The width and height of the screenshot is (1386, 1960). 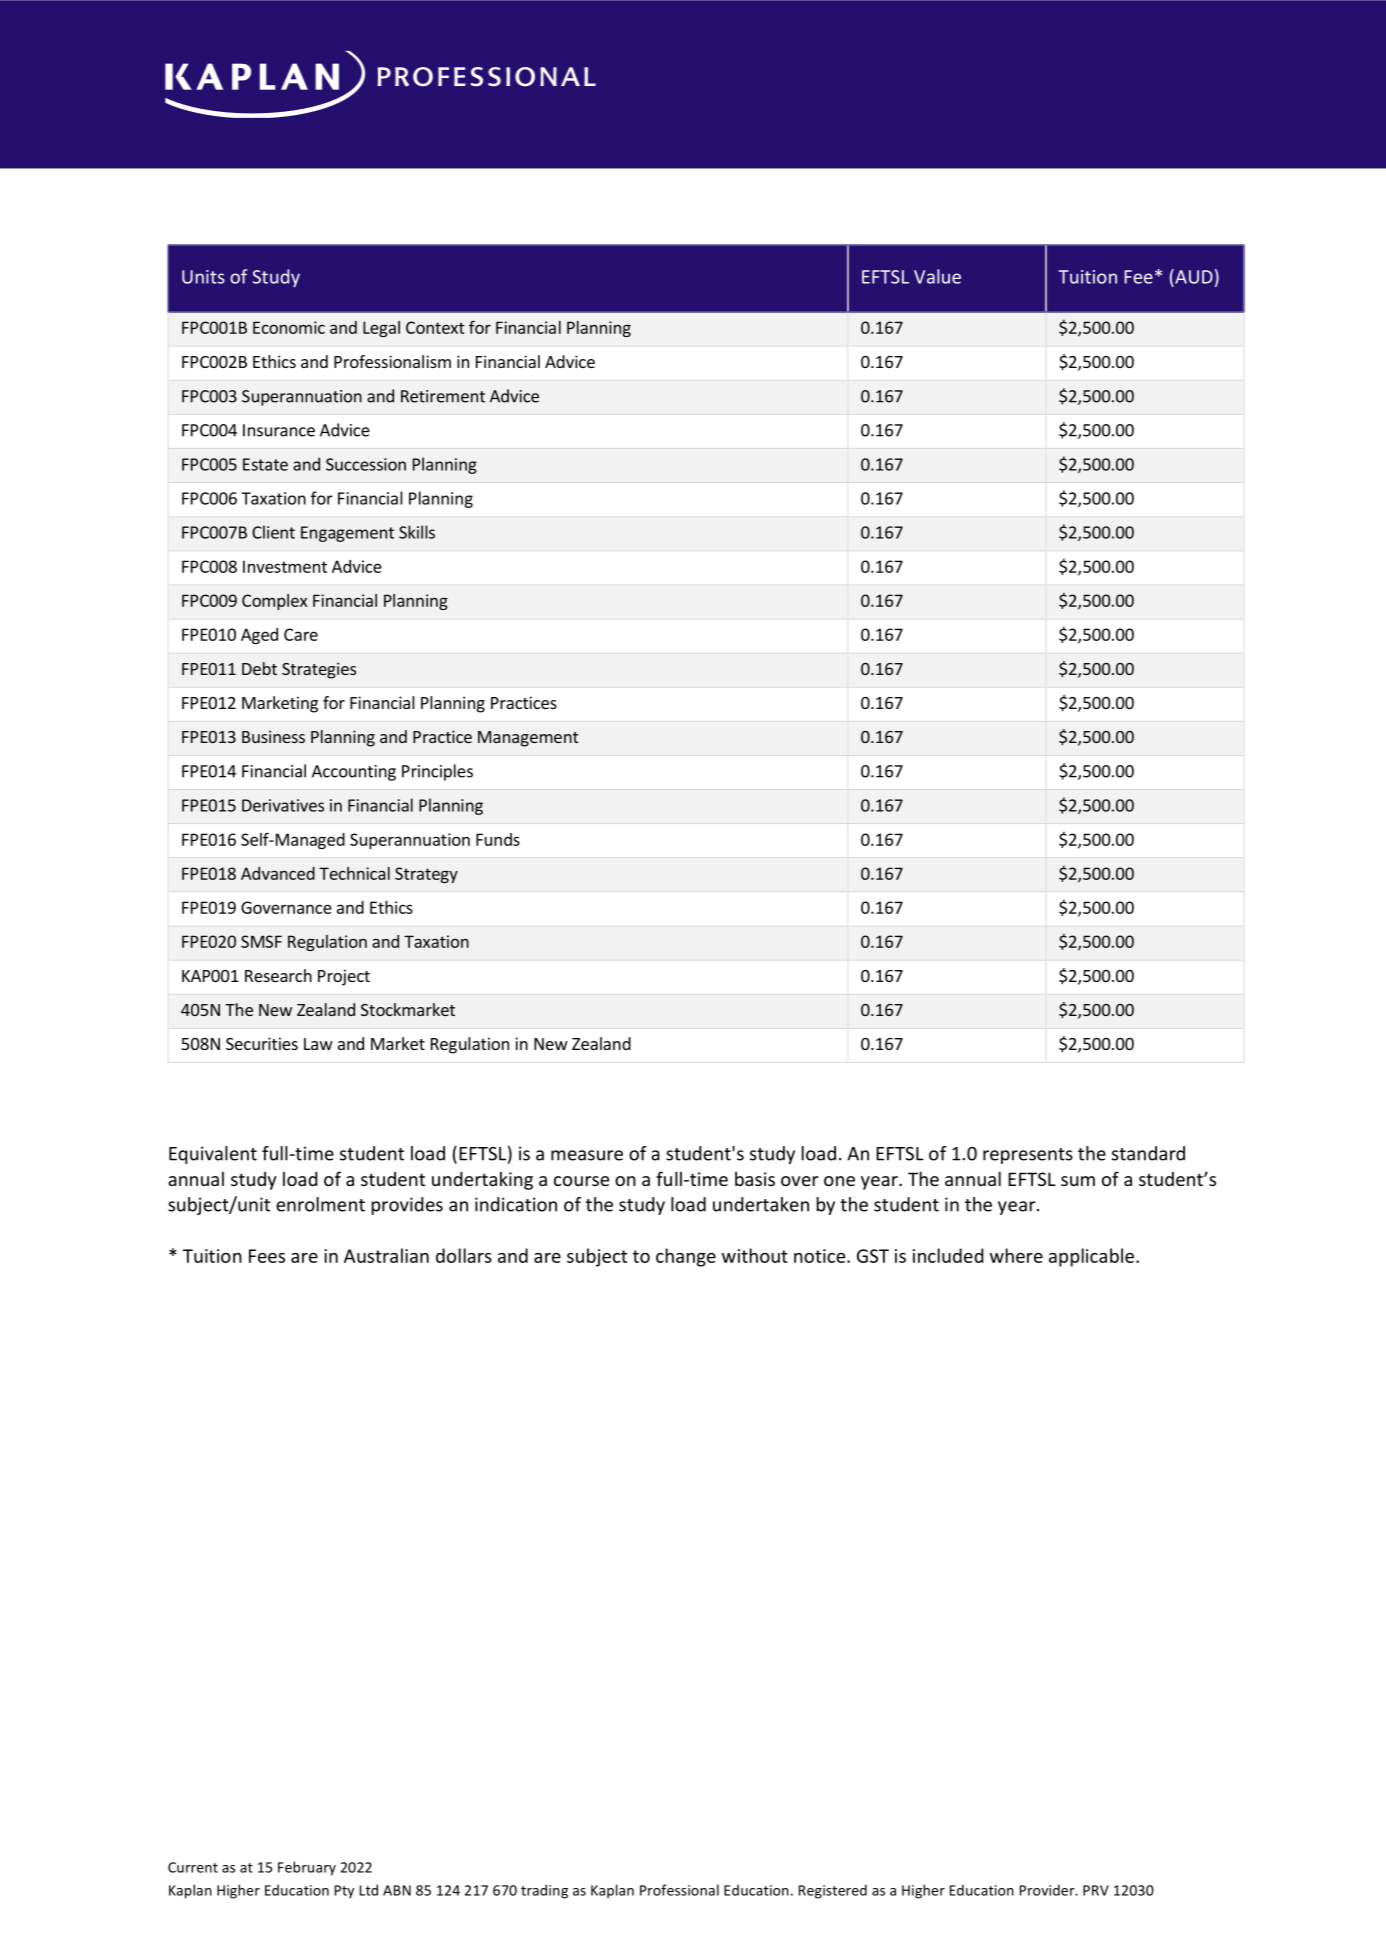 What do you see at coordinates (1028, 1156) in the screenshot?
I see `represents` at bounding box center [1028, 1156].
